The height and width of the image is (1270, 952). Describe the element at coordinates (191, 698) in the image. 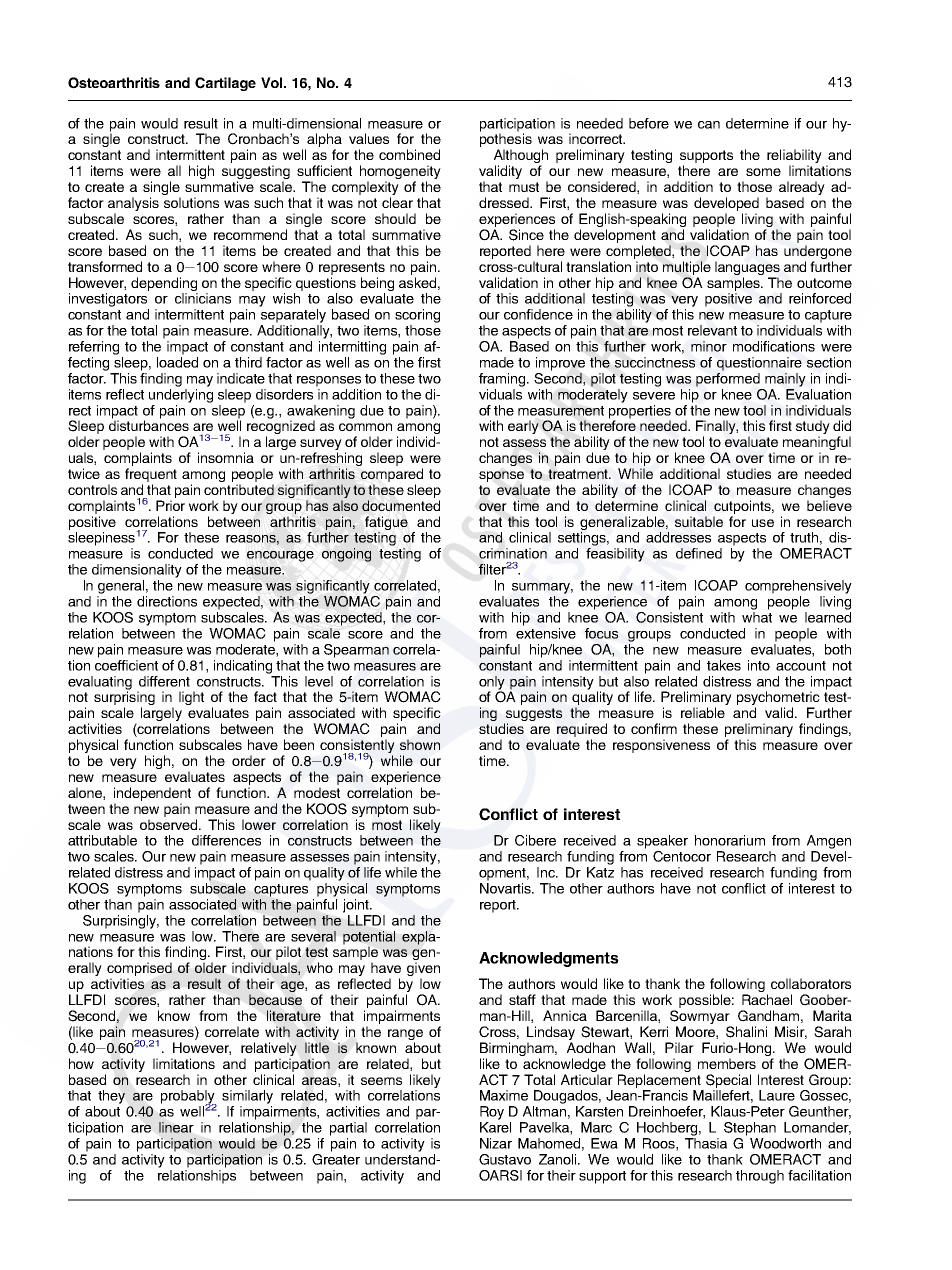

I see `light` at that location.
